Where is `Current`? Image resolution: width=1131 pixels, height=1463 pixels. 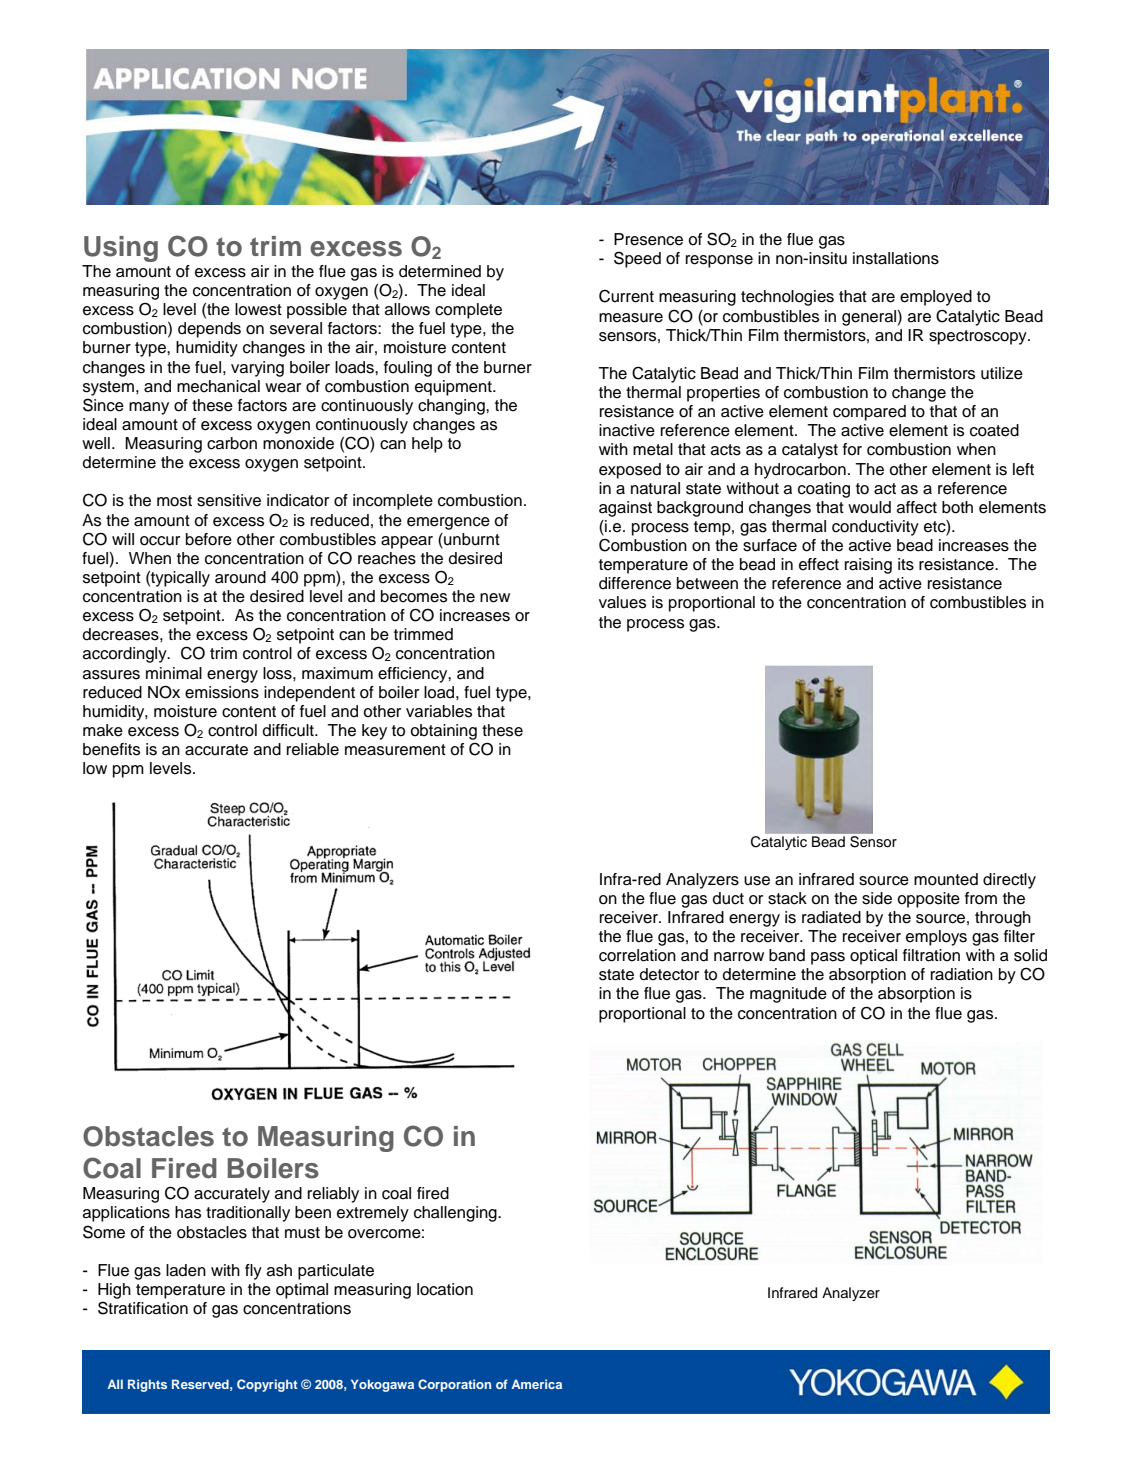
Current is located at coordinates (626, 296).
